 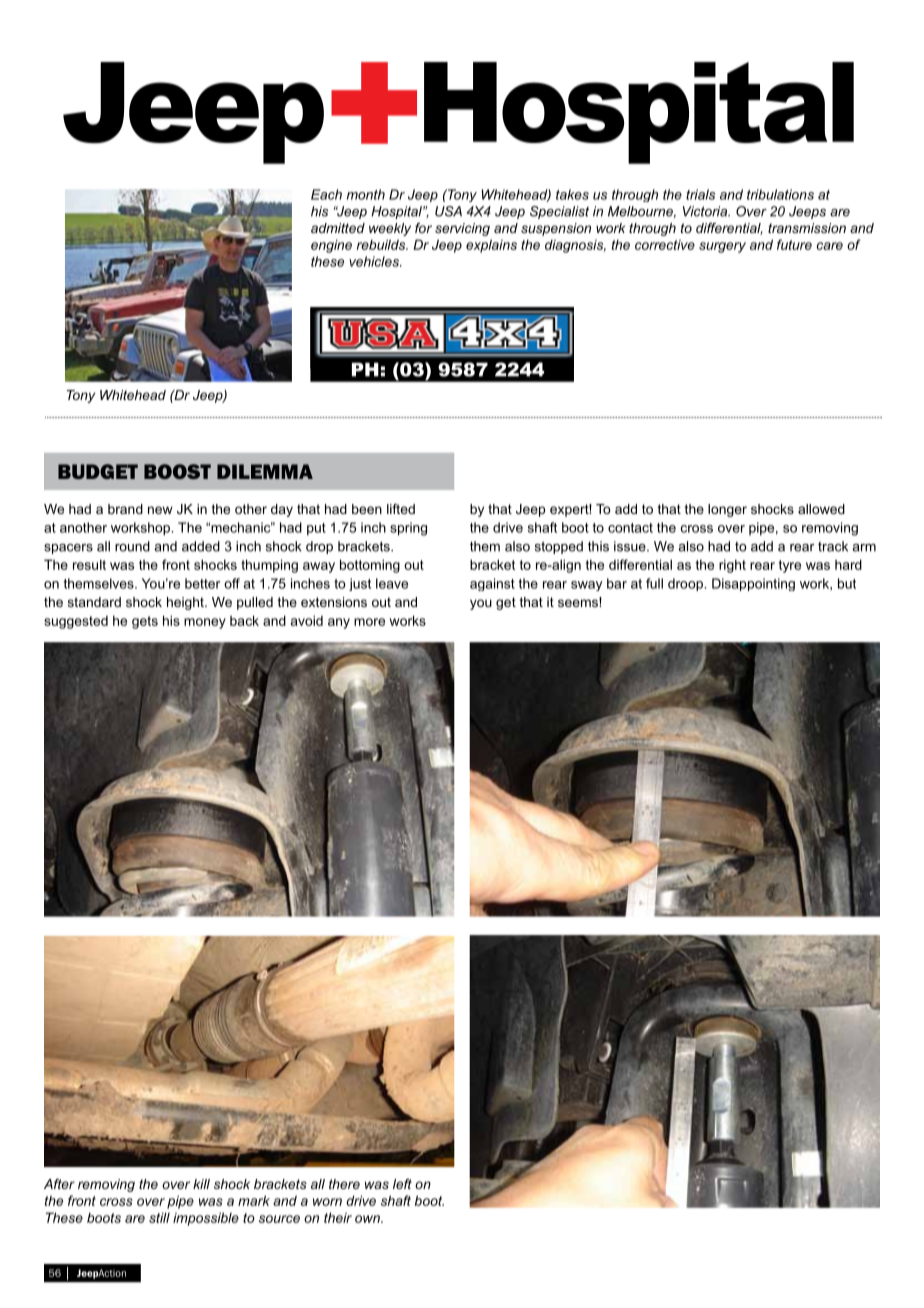 I want to click on there, so click(x=344, y=1184).
